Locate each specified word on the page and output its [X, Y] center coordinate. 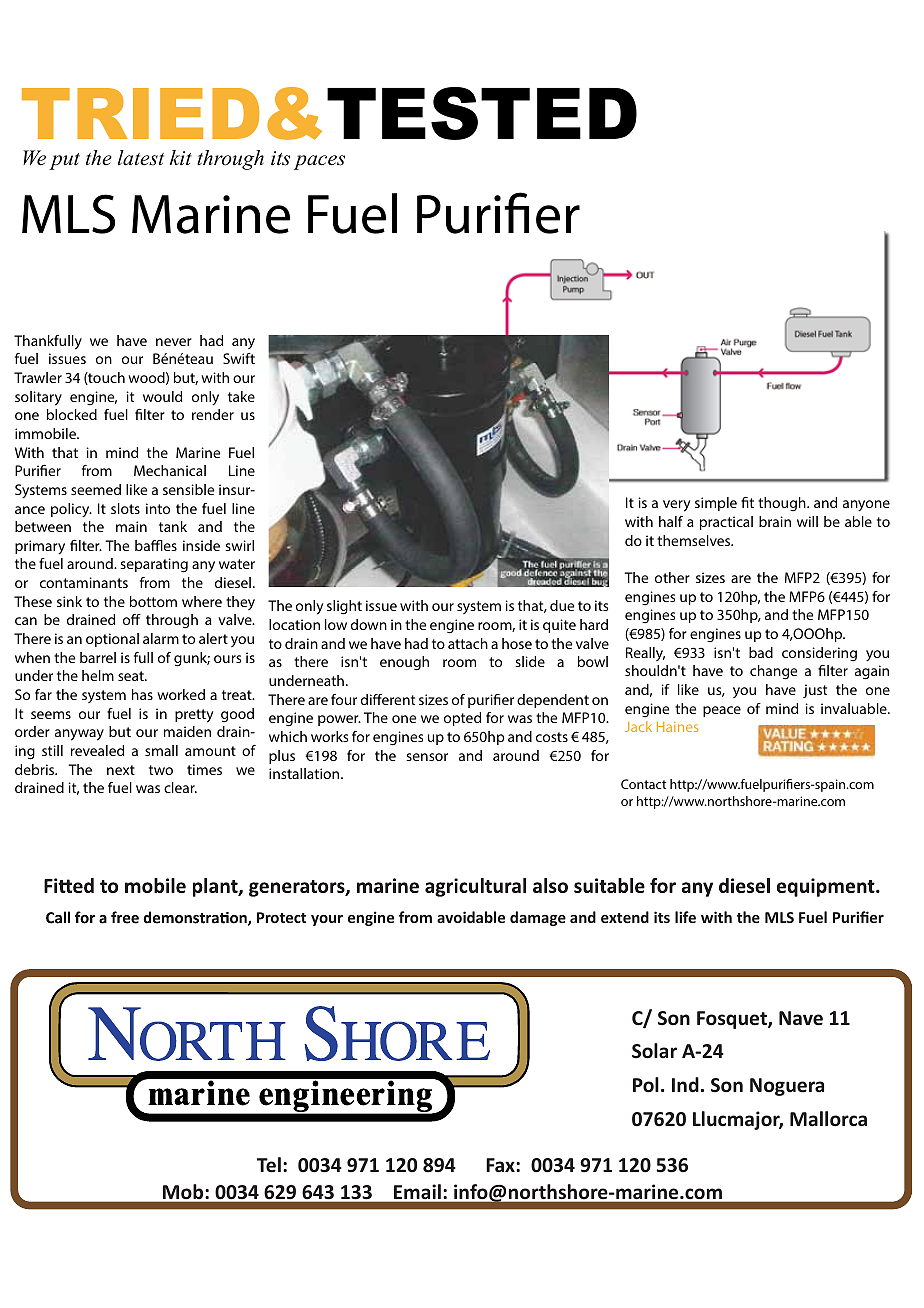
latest [141, 158]
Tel [269, 1165]
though [783, 504]
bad [761, 652]
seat [132, 676]
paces [319, 162]
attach [468, 643]
